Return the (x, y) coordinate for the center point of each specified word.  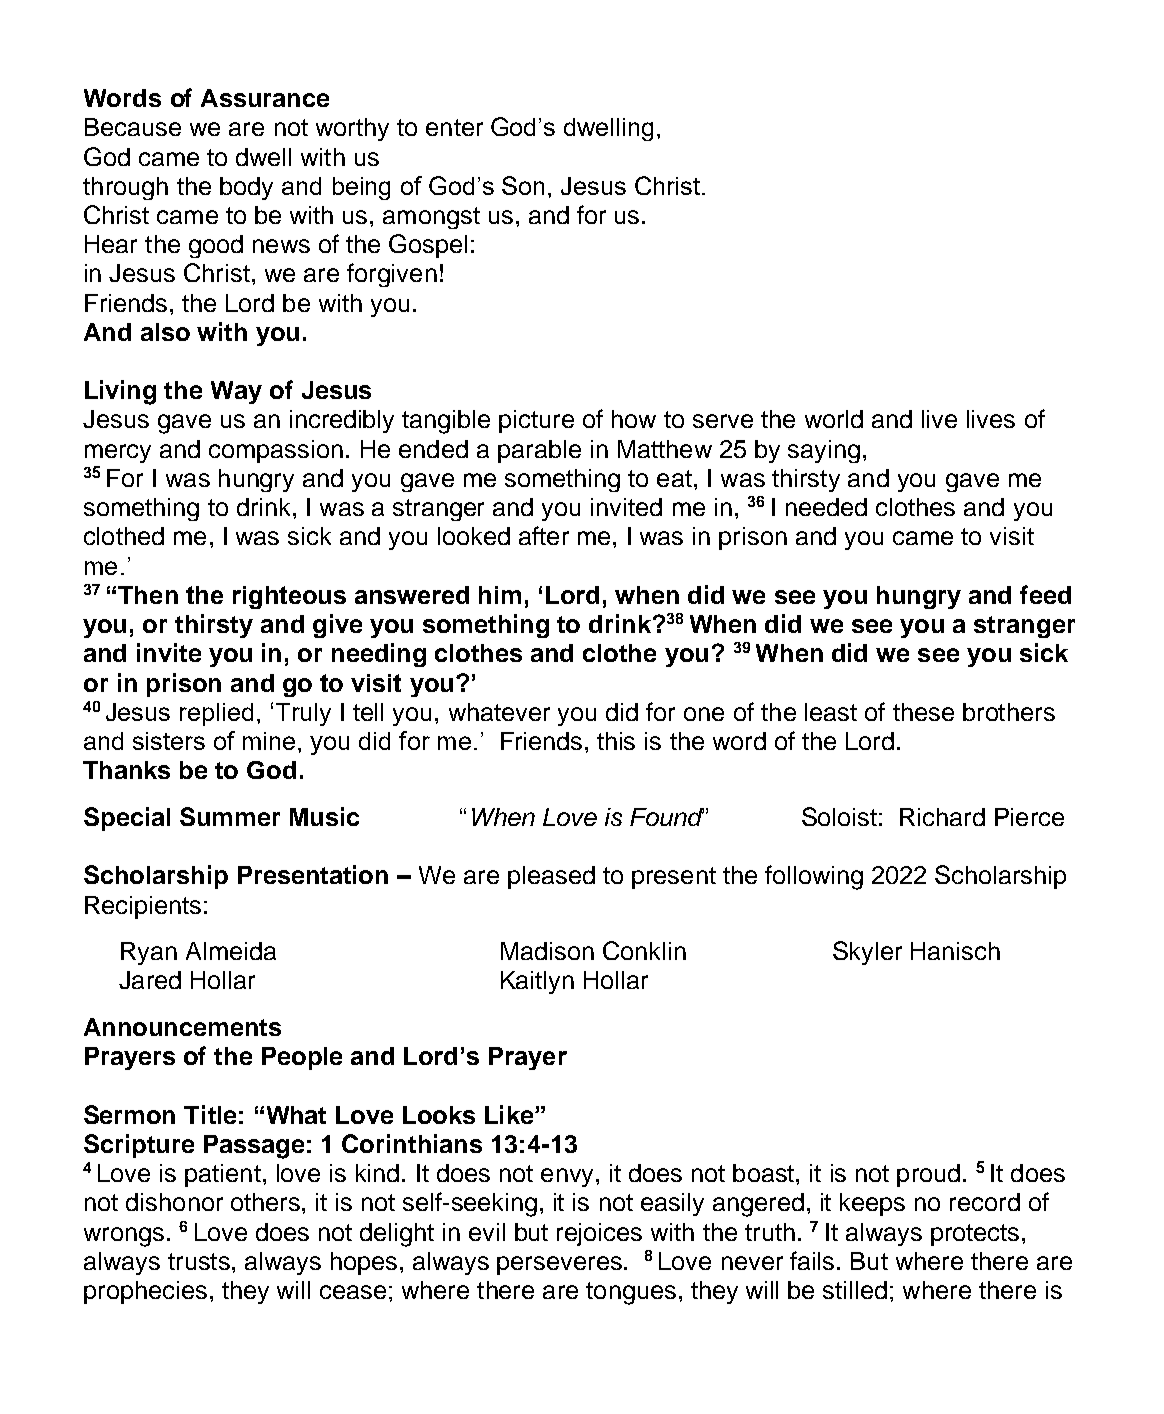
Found (667, 817)
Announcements (182, 1027)
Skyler (867, 953)
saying (824, 451)
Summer (230, 816)
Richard (942, 817)
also (165, 332)
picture (536, 421)
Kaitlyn (537, 982)
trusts (199, 1261)
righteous (289, 597)
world (834, 419)
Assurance (265, 98)
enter (454, 127)
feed (1045, 594)
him (500, 595)
